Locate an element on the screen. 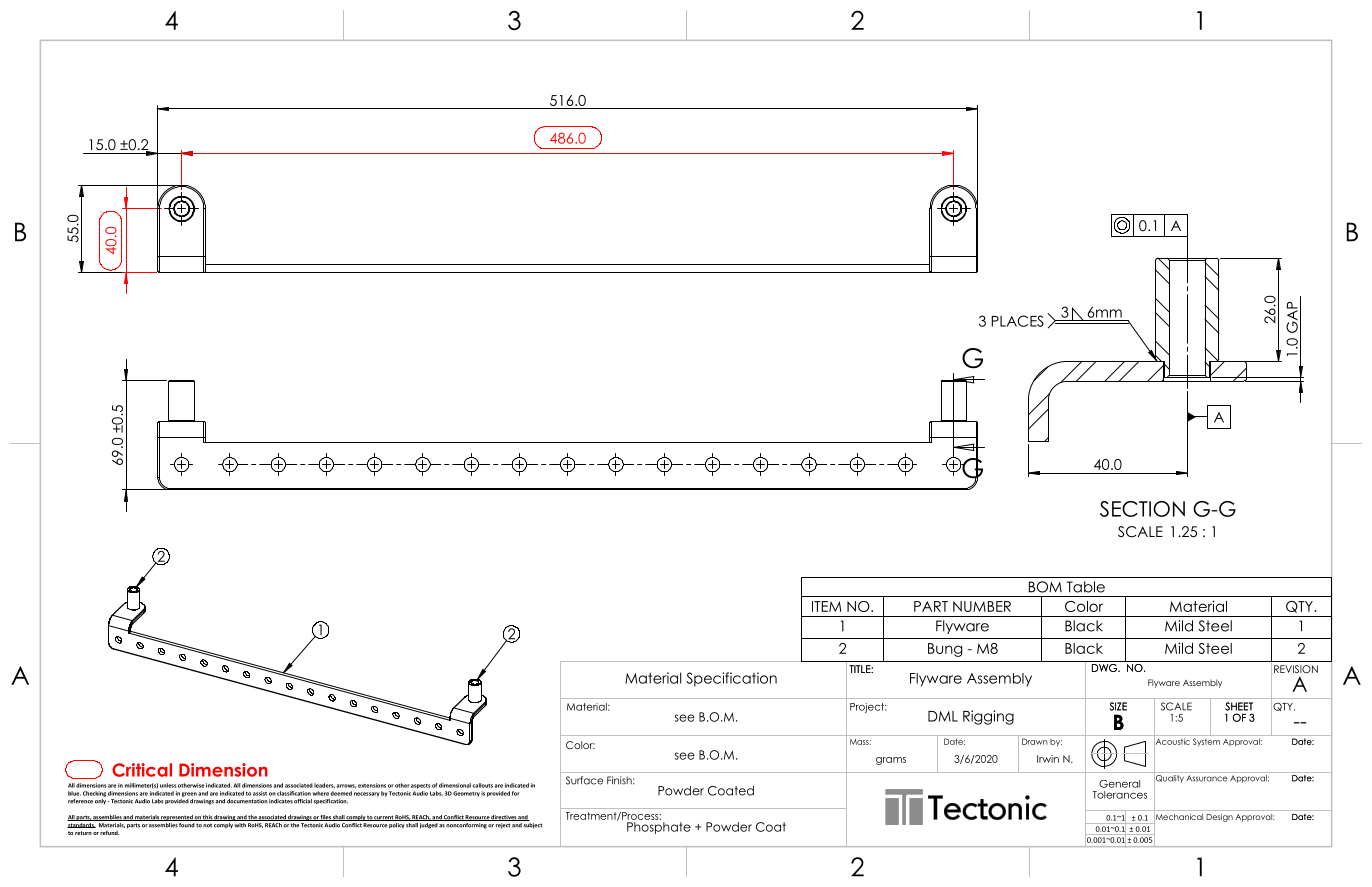 This screenshot has height=887, width=1372. Phosphate is located at coordinates (659, 828).
